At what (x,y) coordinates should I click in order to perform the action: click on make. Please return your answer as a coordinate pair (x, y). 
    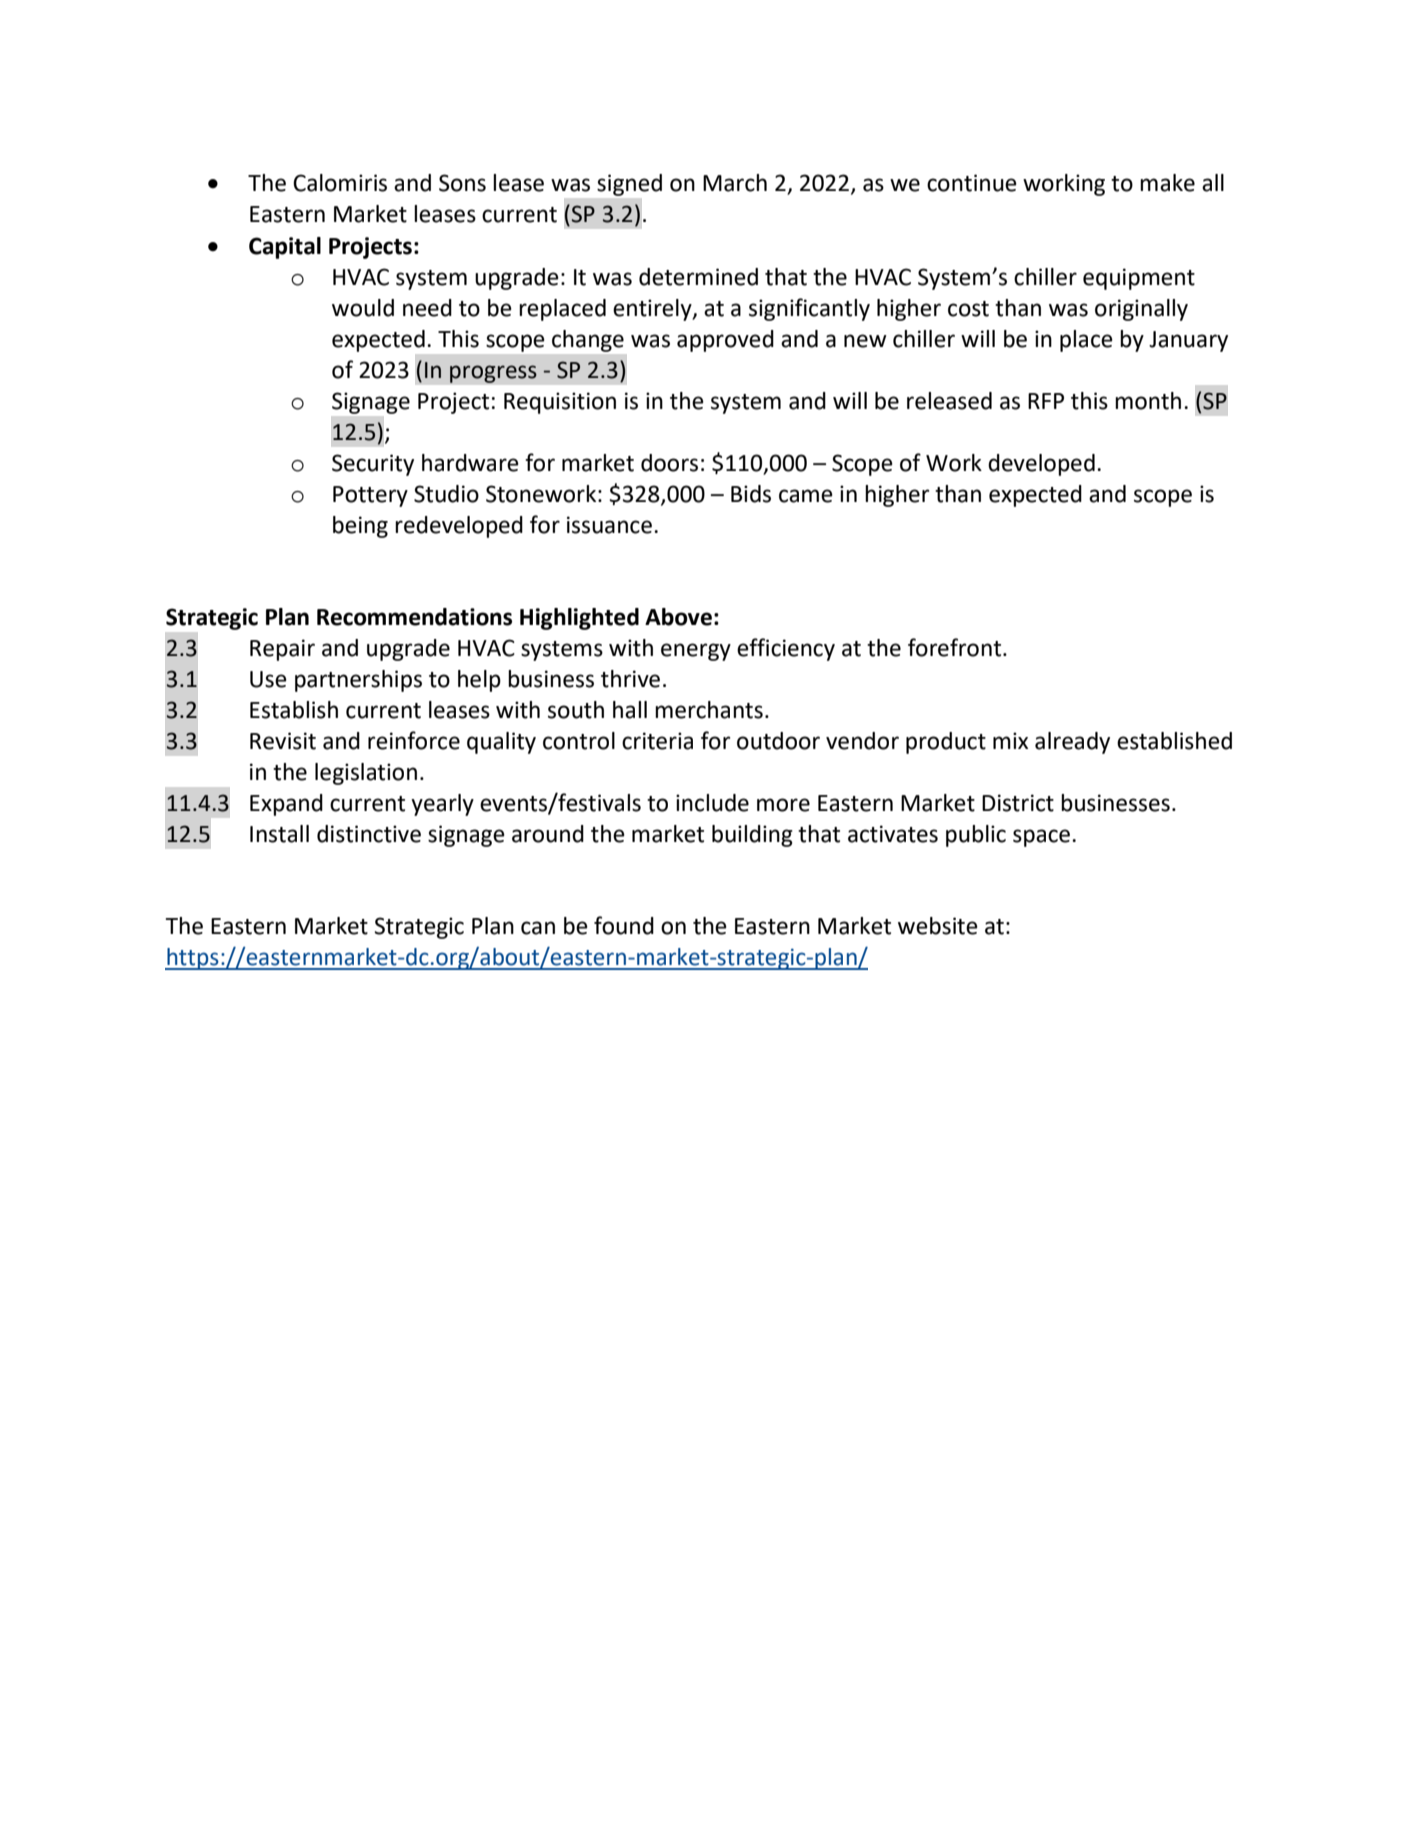
    Looking at the image, I should click on (1167, 183).
